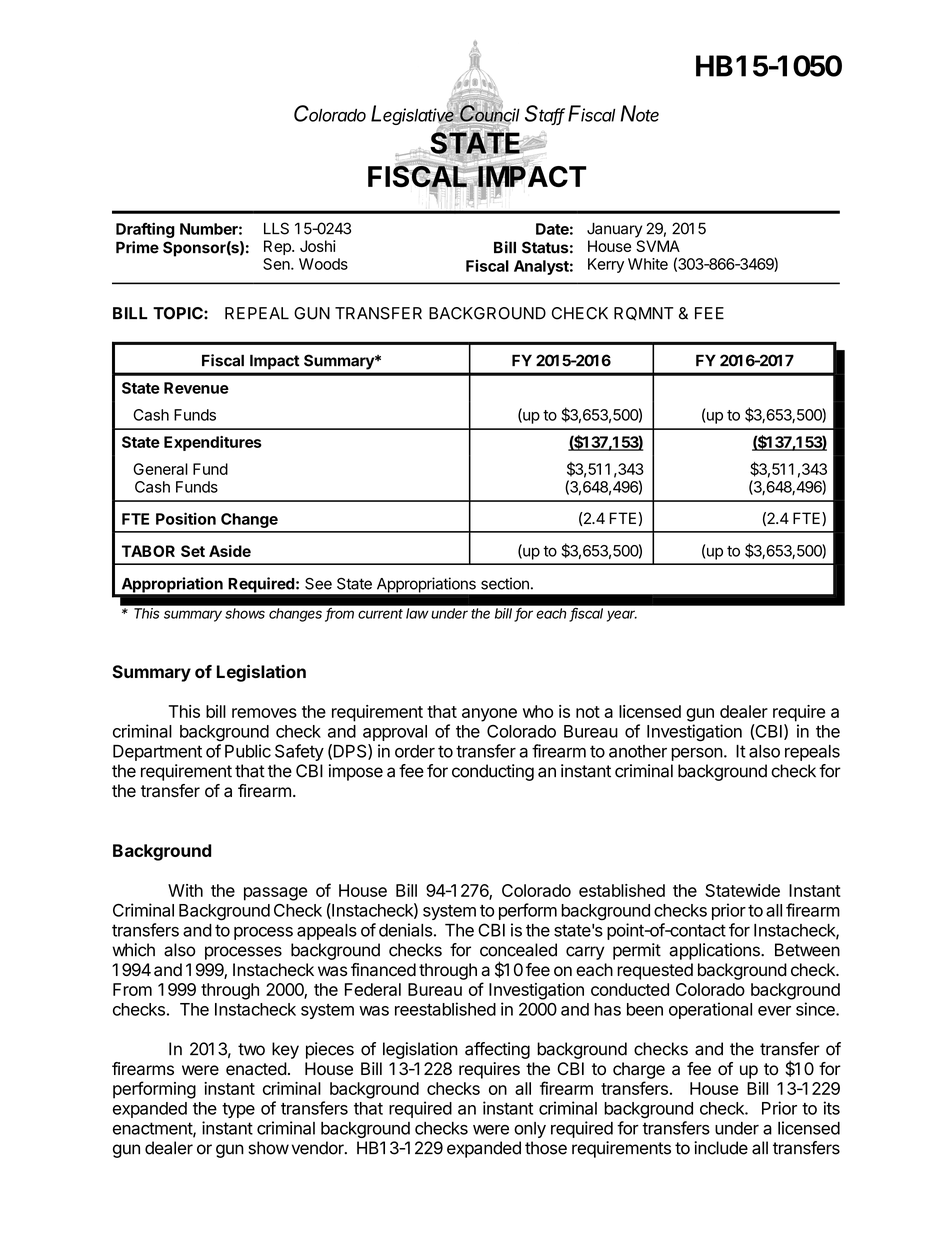  Describe the element at coordinates (697, 754) in the screenshot. I see `person` at that location.
